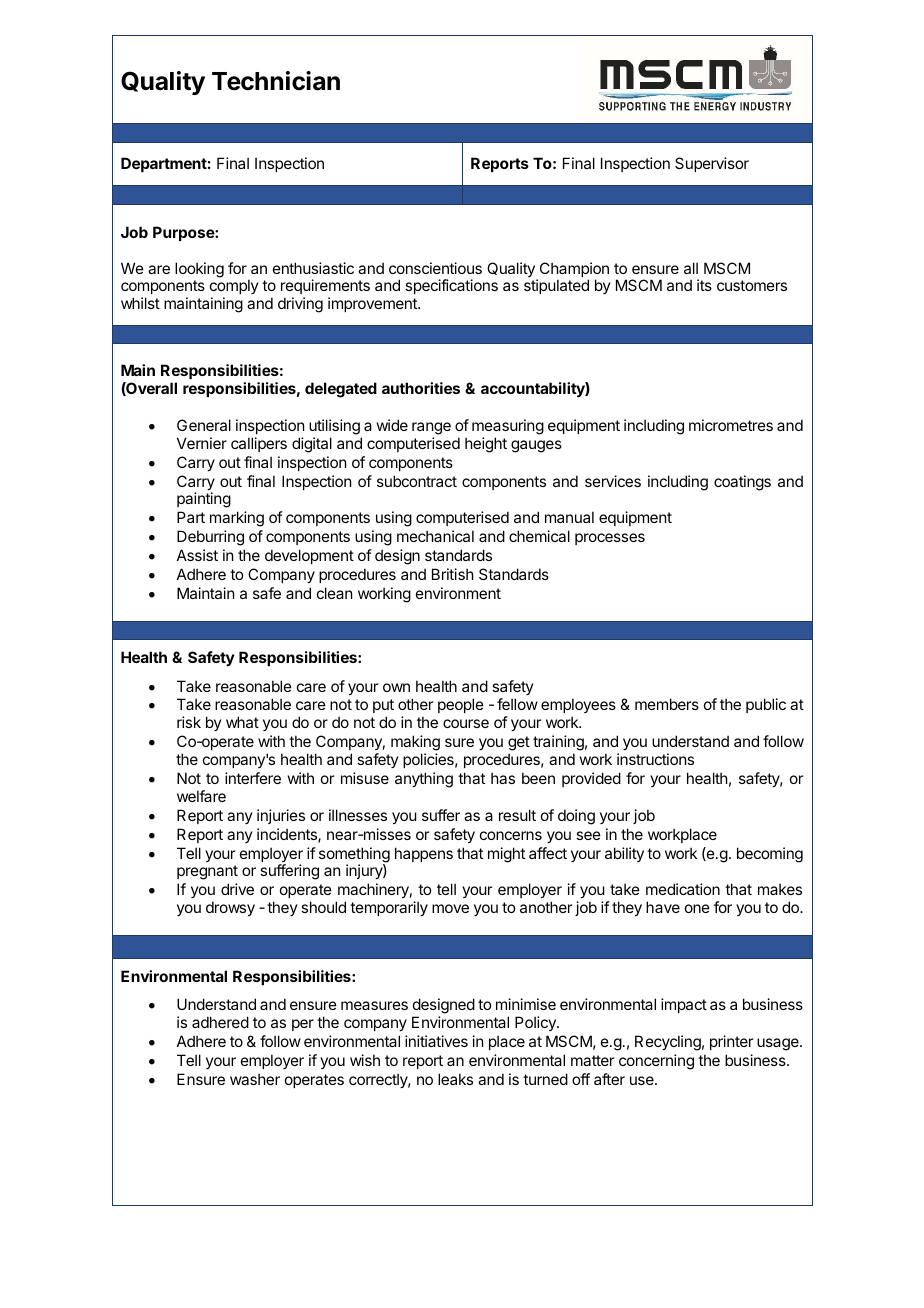 The height and width of the image is (1308, 924). What do you see at coordinates (197, 555) in the image?
I see `Assist` at bounding box center [197, 555].
